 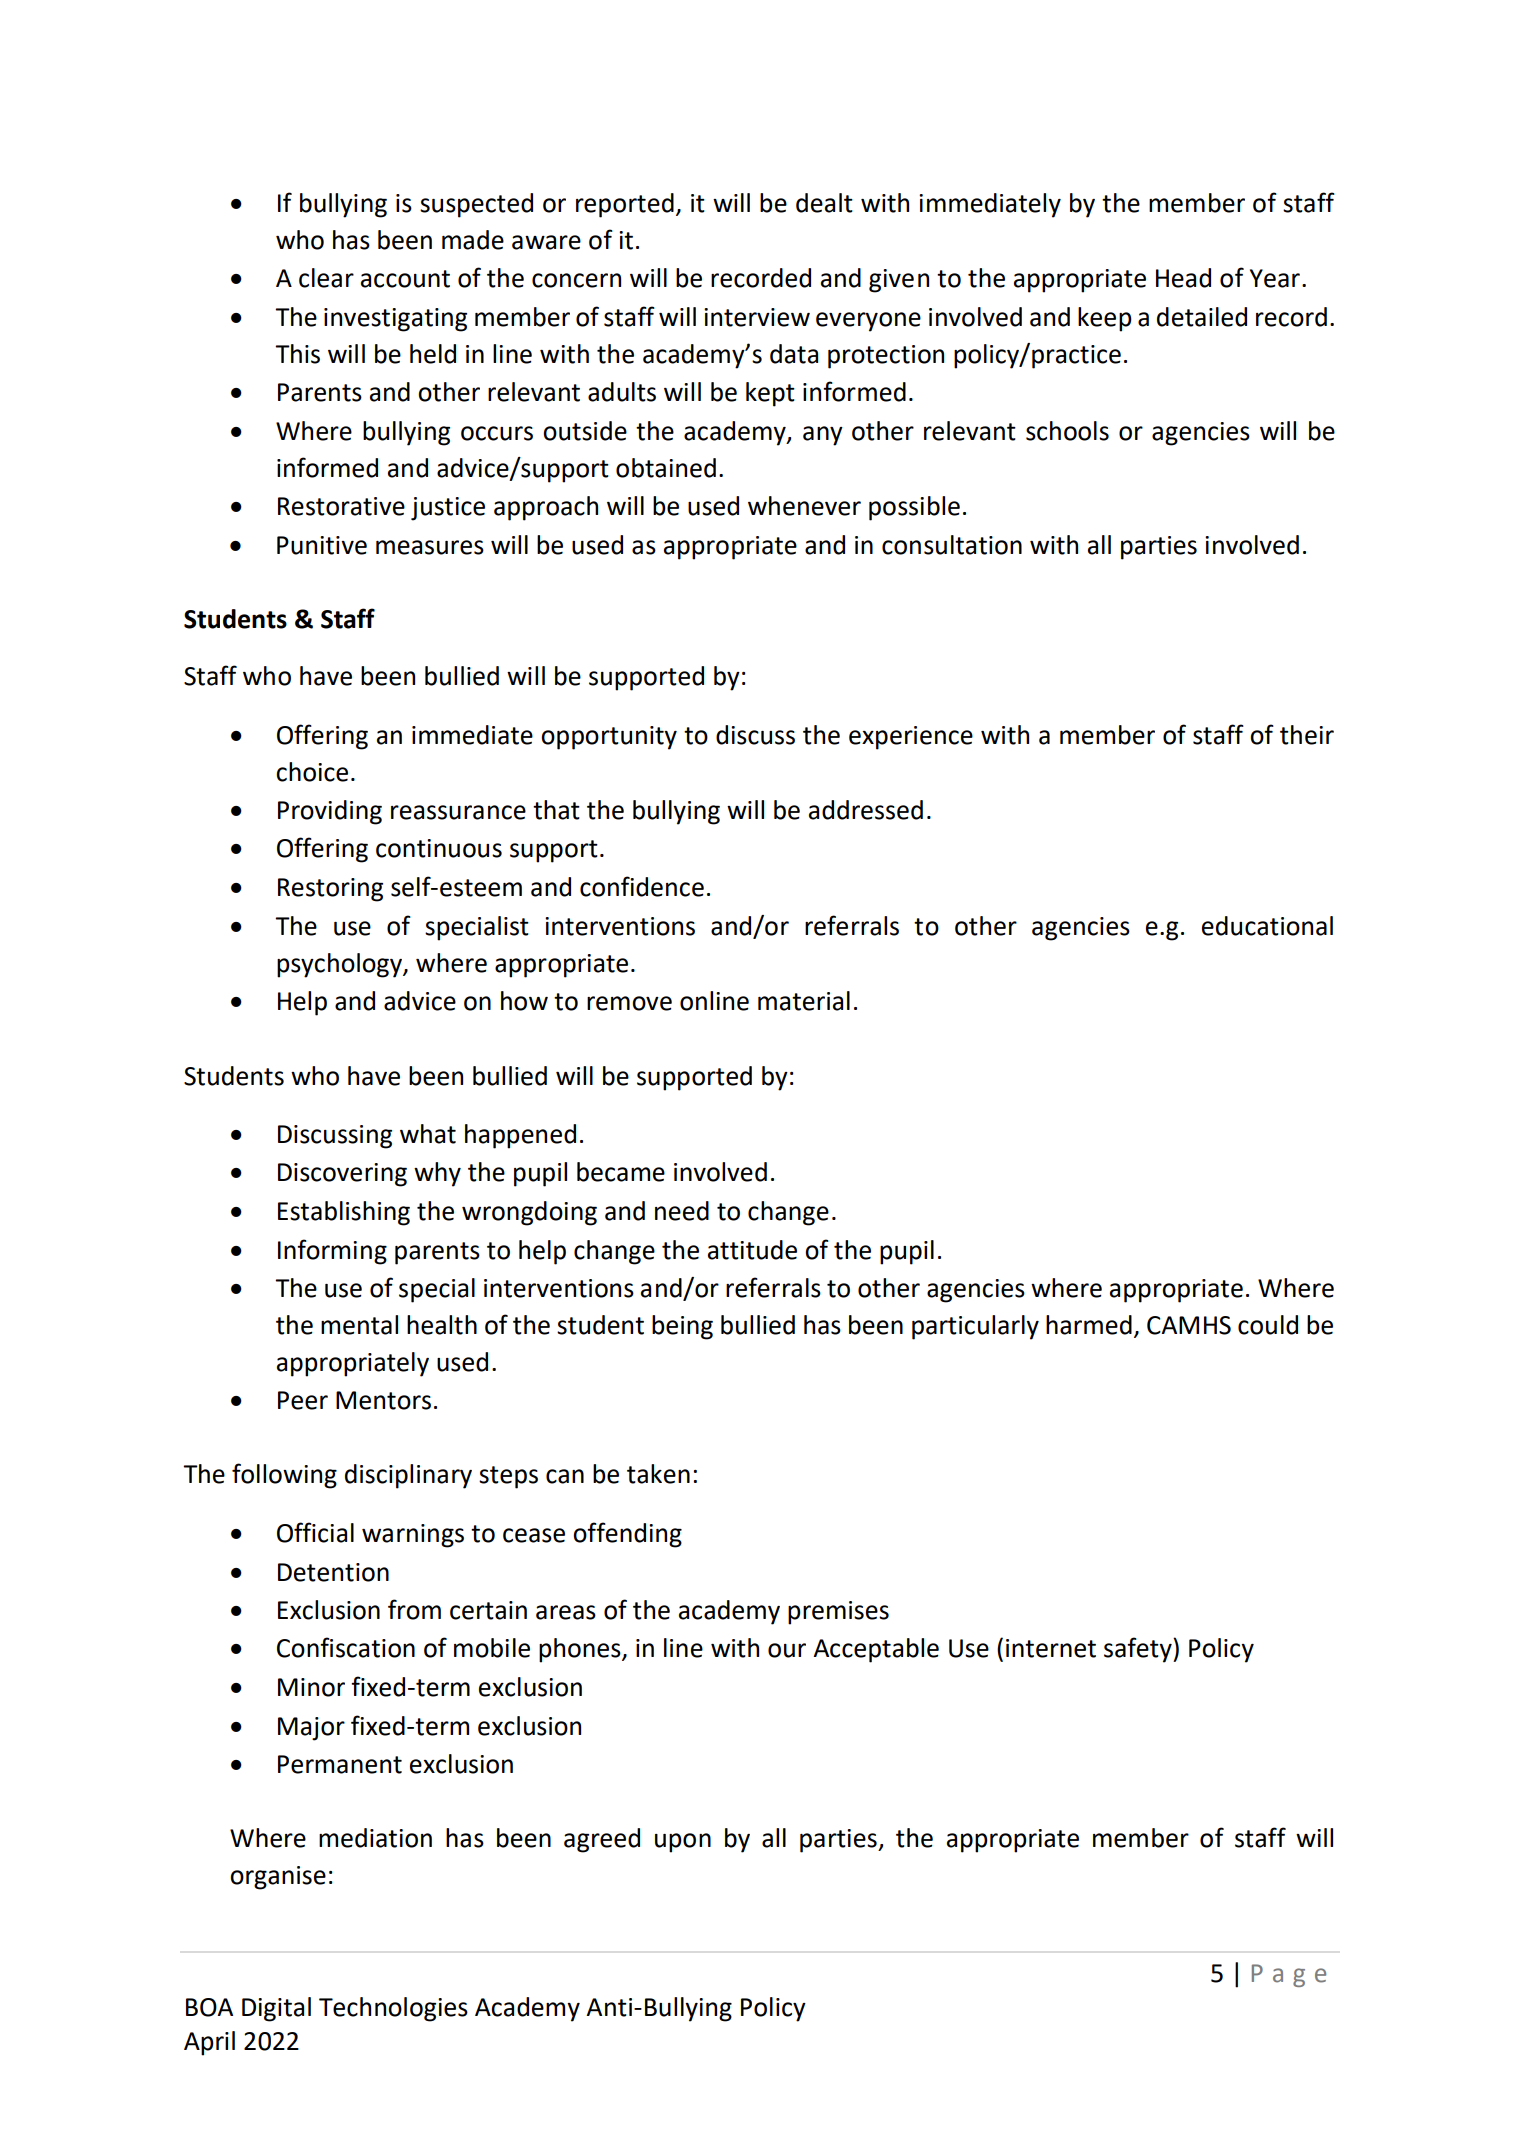 What do you see at coordinates (326, 278) in the screenshot?
I see `clear` at bounding box center [326, 278].
